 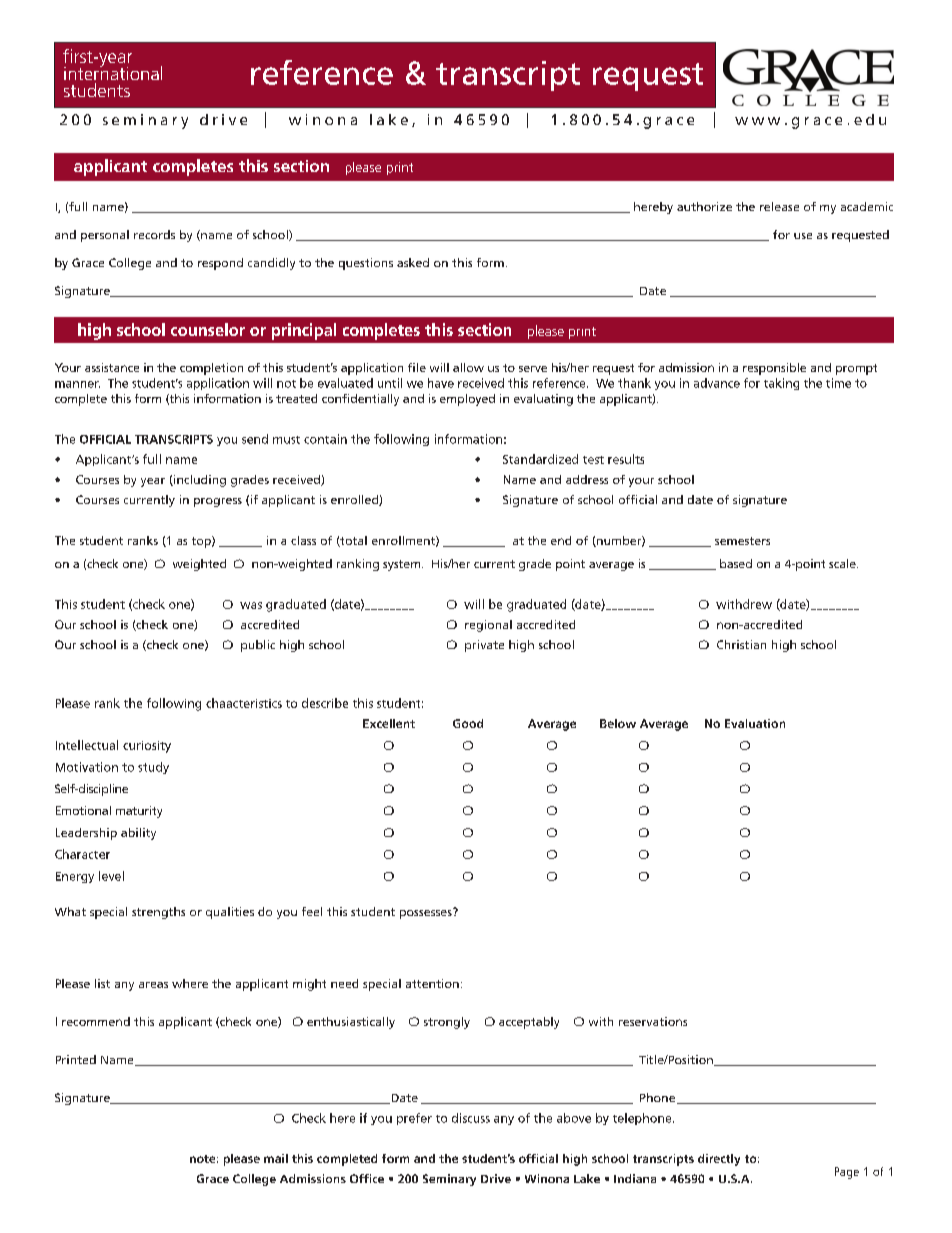 I want to click on strengths, so click(x=158, y=913).
